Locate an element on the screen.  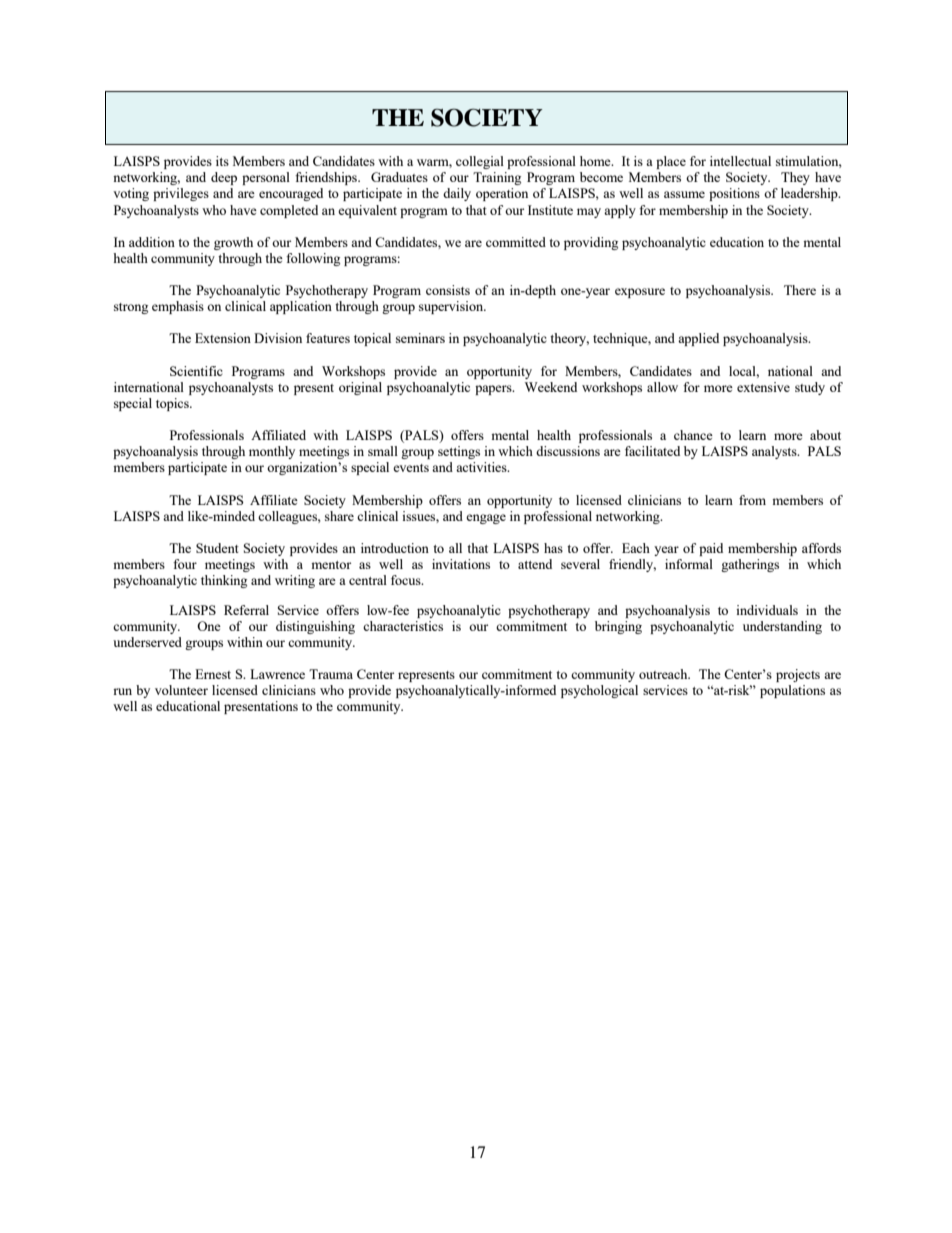
chance is located at coordinates (693, 435).
